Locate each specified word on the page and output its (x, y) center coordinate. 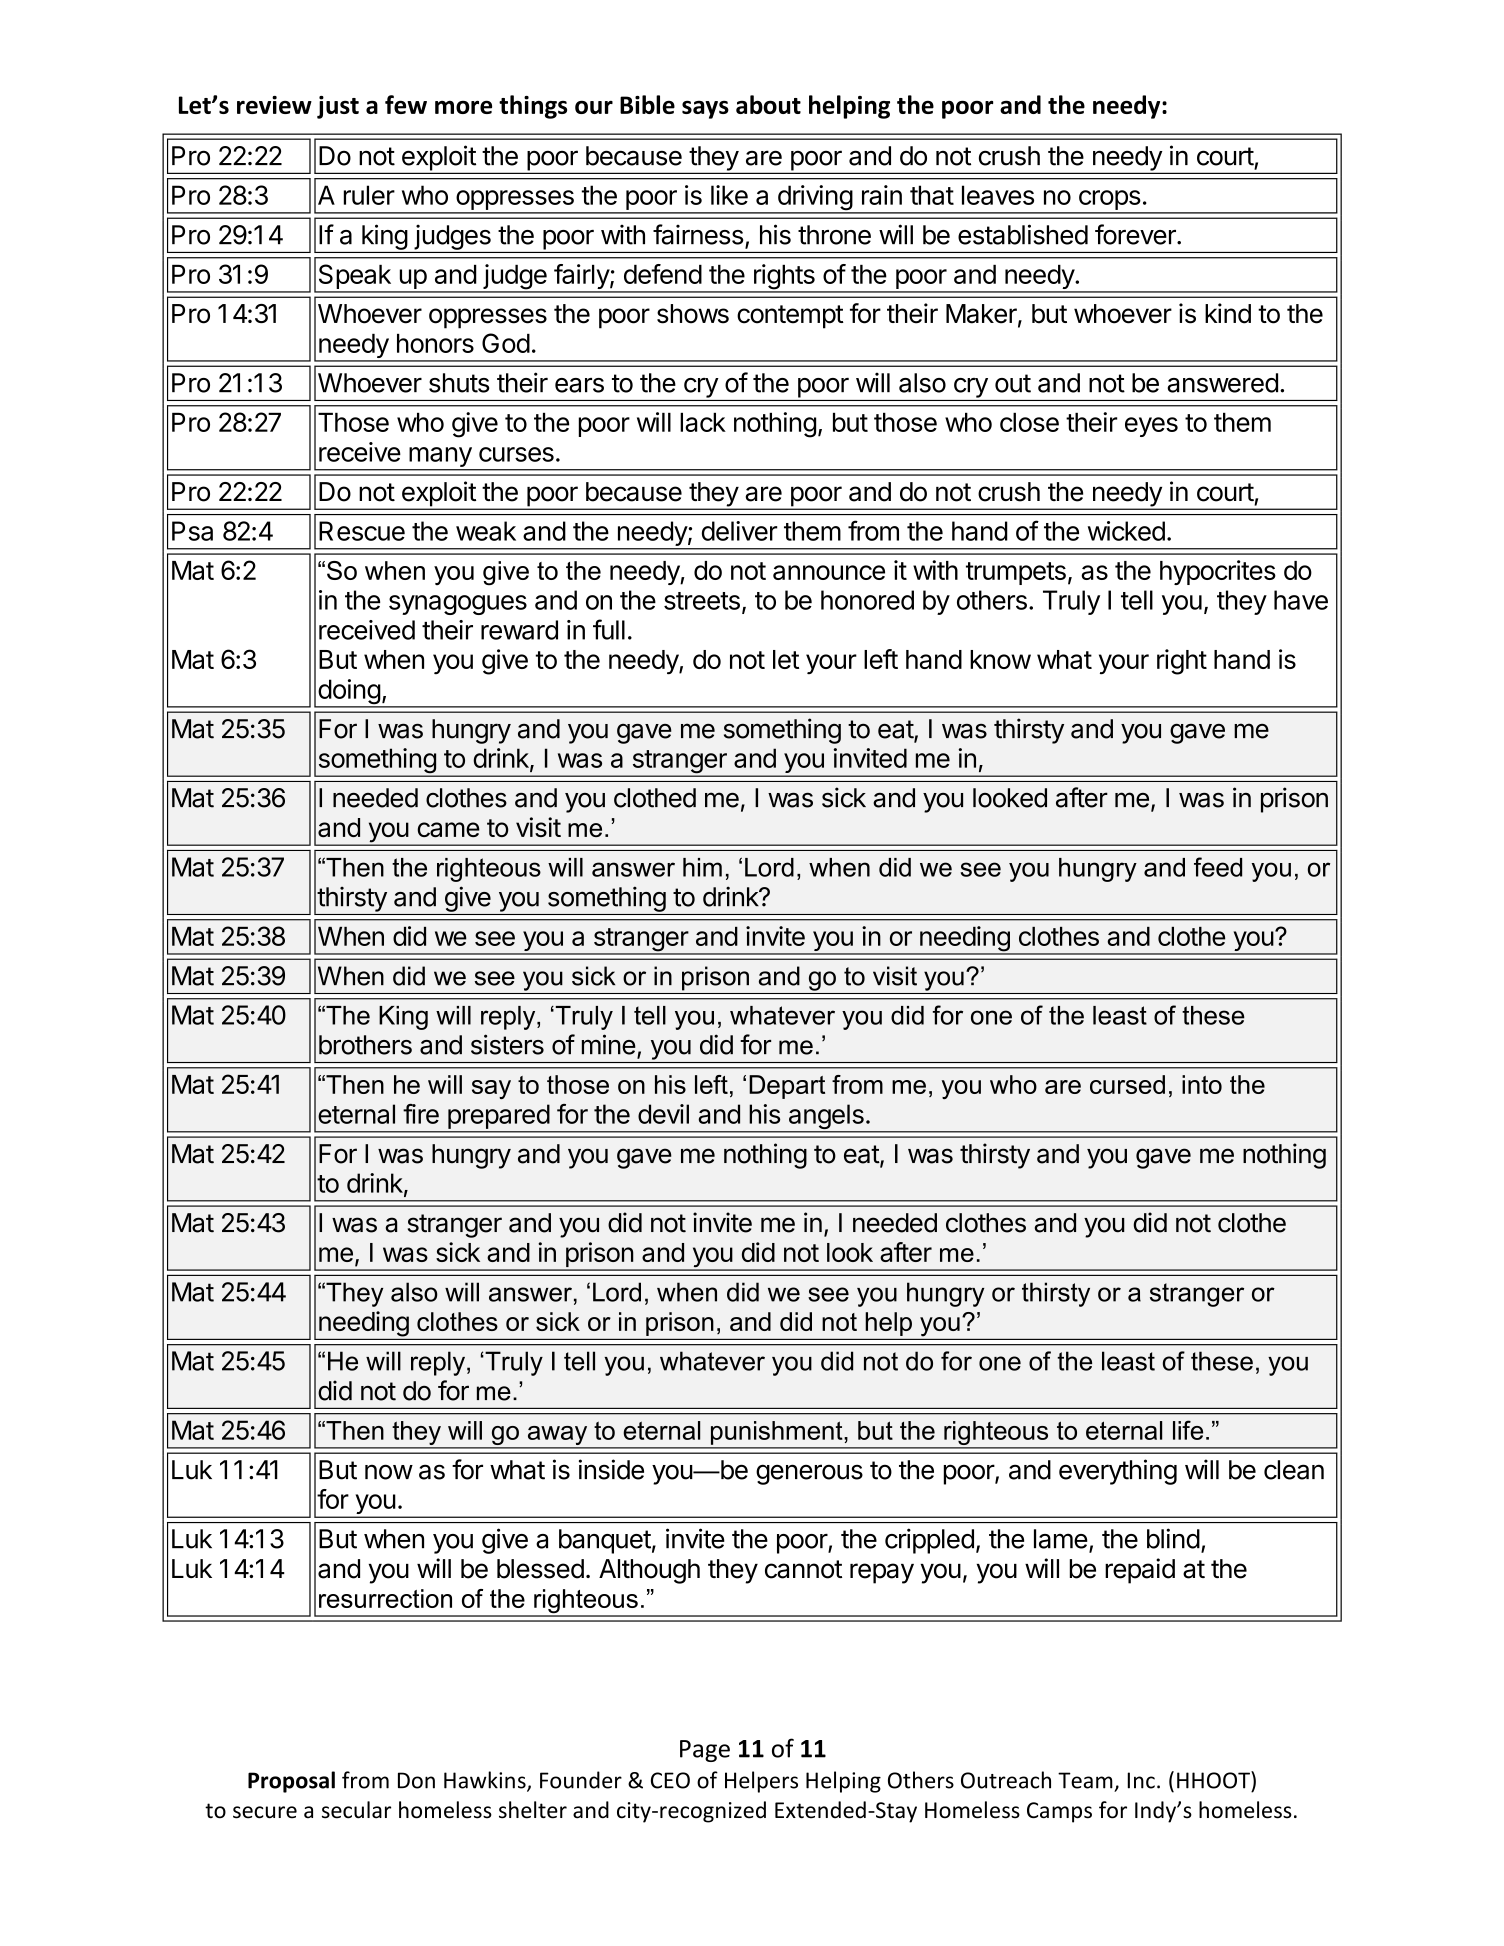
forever (1136, 234)
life (1188, 1430)
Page (705, 1751)
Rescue (362, 531)
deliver (739, 531)
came (448, 829)
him (702, 867)
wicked (1126, 531)
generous (809, 1474)
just (338, 107)
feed (1218, 867)
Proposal (291, 1782)
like (729, 195)
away (557, 1437)
